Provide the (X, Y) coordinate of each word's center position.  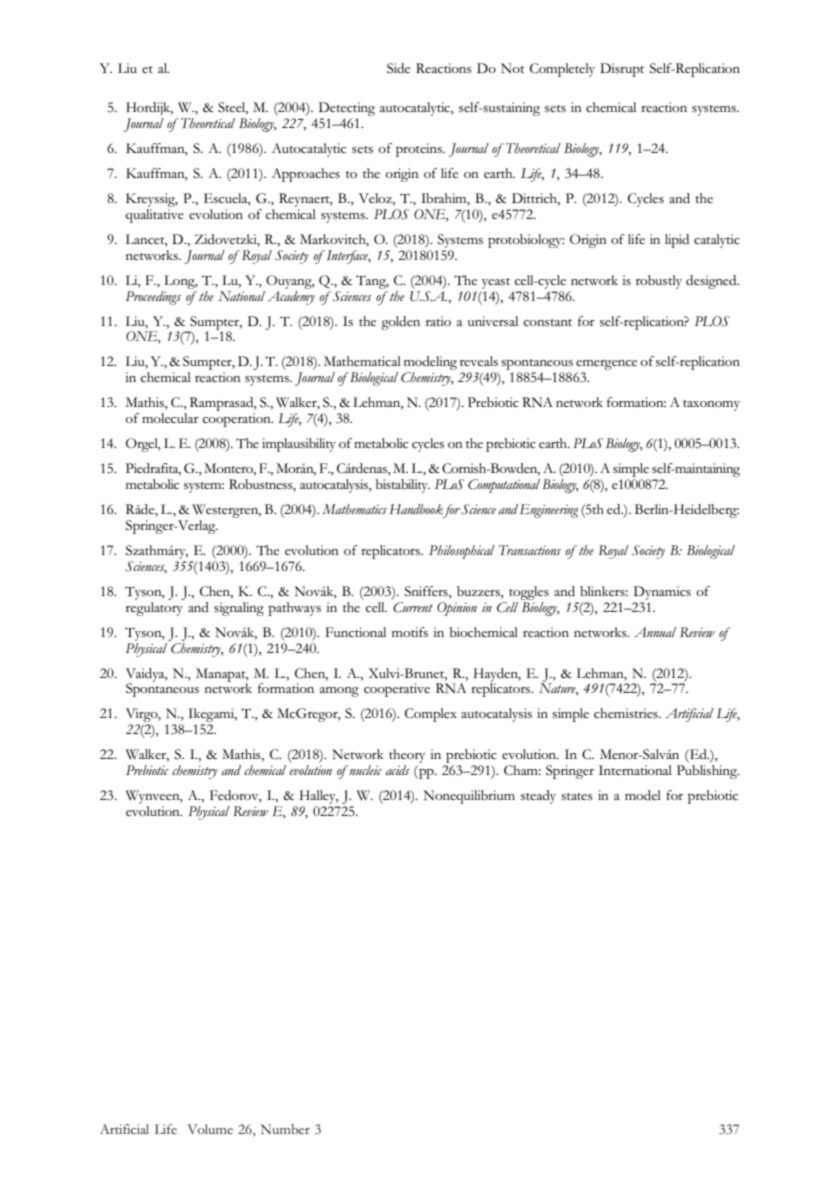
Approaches (306, 175)
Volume (210, 1129)
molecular (170, 418)
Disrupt (622, 70)
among (339, 692)
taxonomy (711, 405)
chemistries (627, 713)
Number (285, 1129)
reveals (479, 361)
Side (398, 68)
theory (407, 756)
